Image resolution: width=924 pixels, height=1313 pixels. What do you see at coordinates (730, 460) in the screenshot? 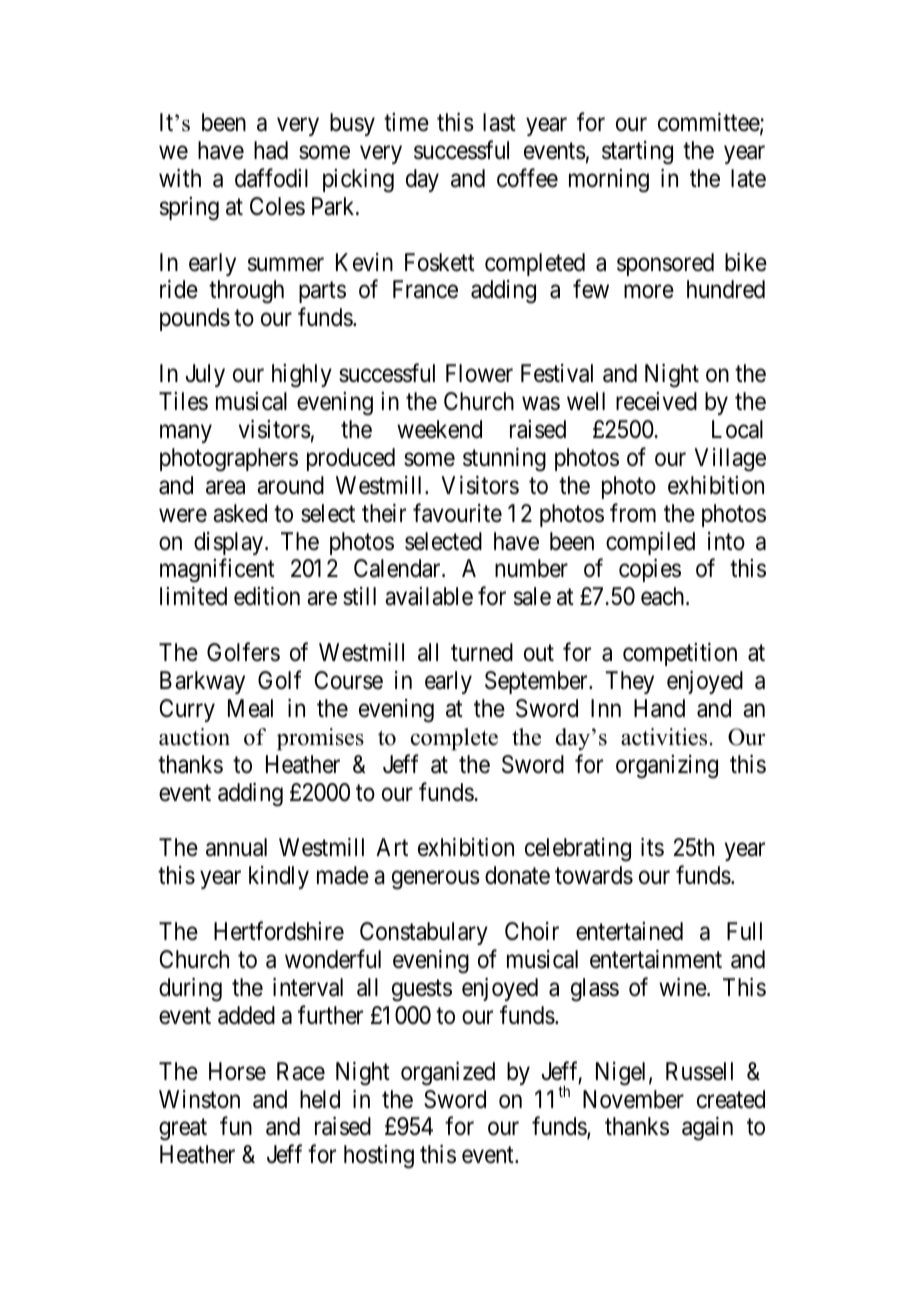
I see `Village` at bounding box center [730, 460].
